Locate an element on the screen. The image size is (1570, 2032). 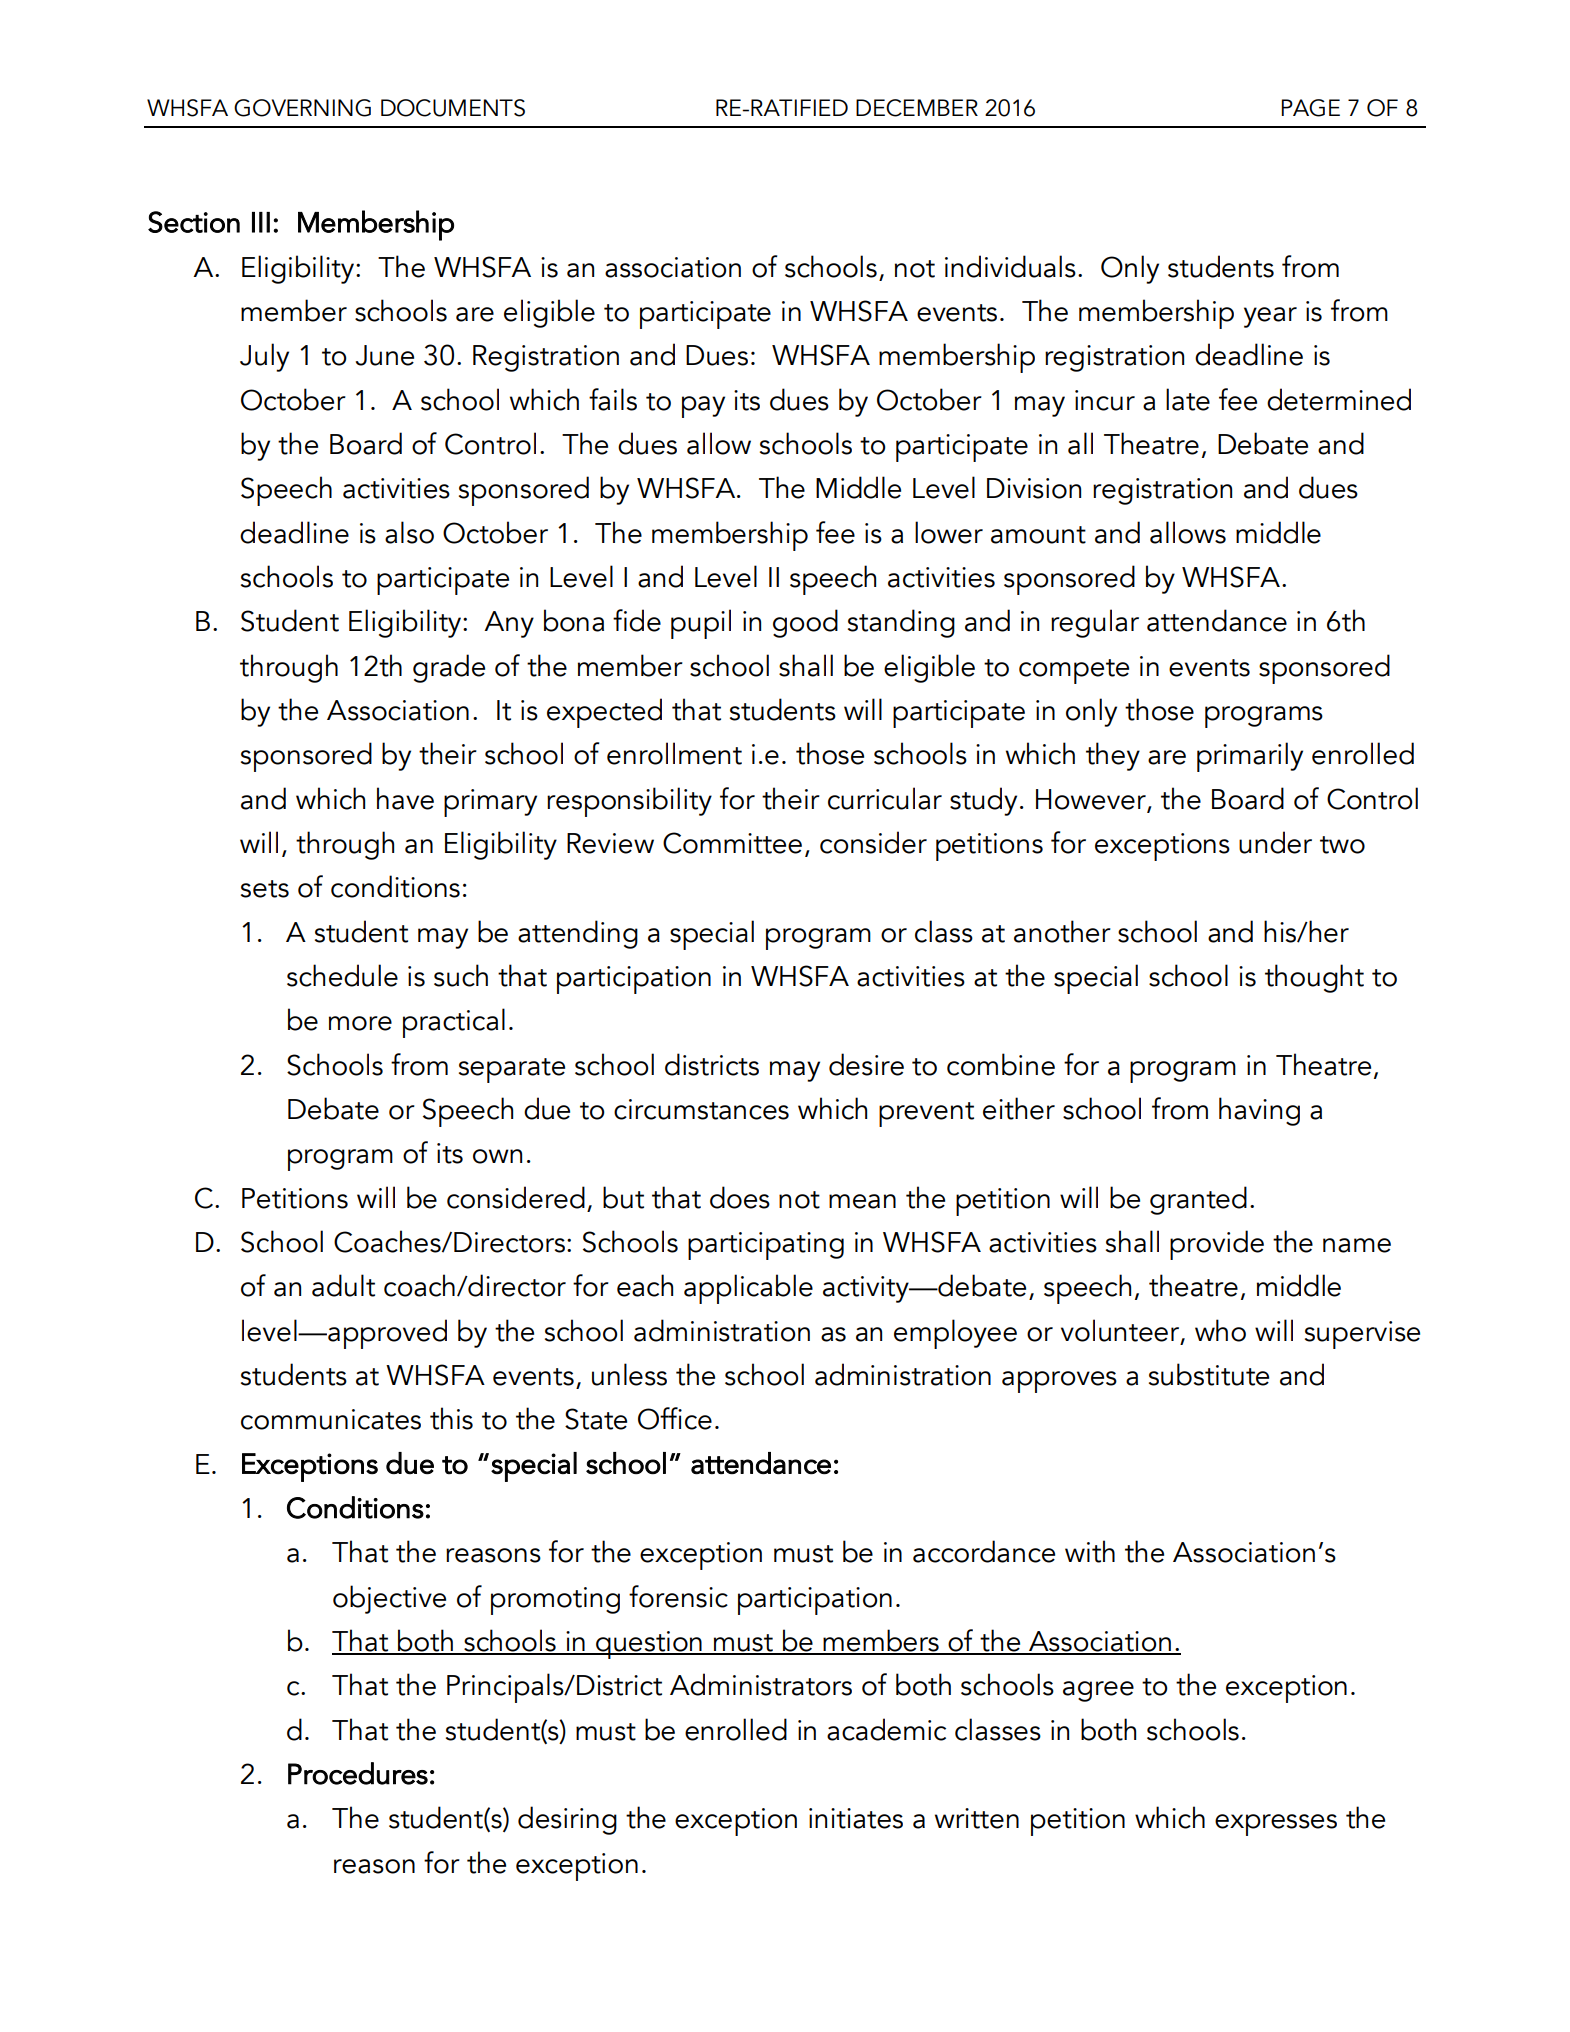
GOVERNING is located at coordinates (302, 108).
